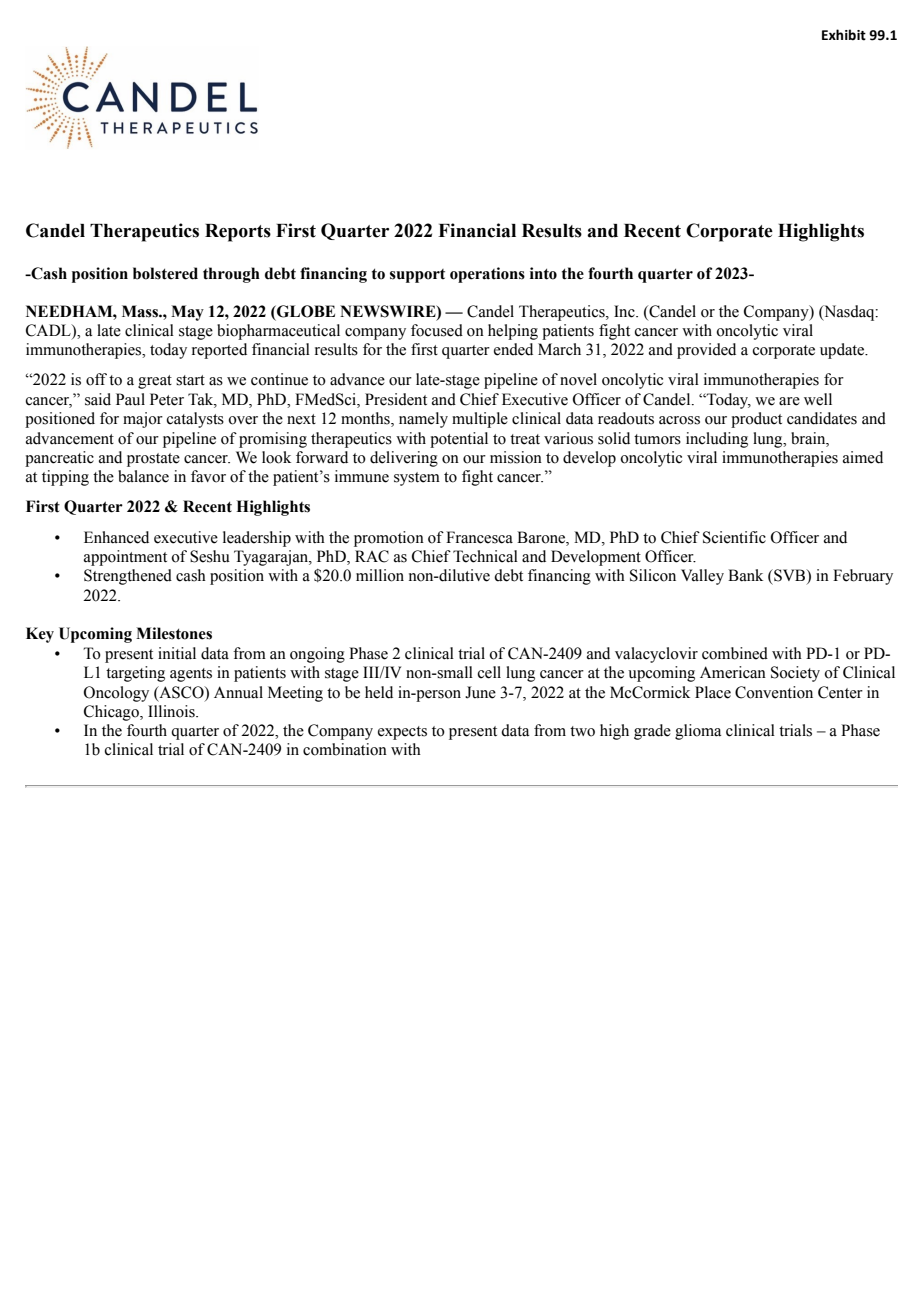  What do you see at coordinates (396, 399) in the document?
I see `President` at bounding box center [396, 399].
